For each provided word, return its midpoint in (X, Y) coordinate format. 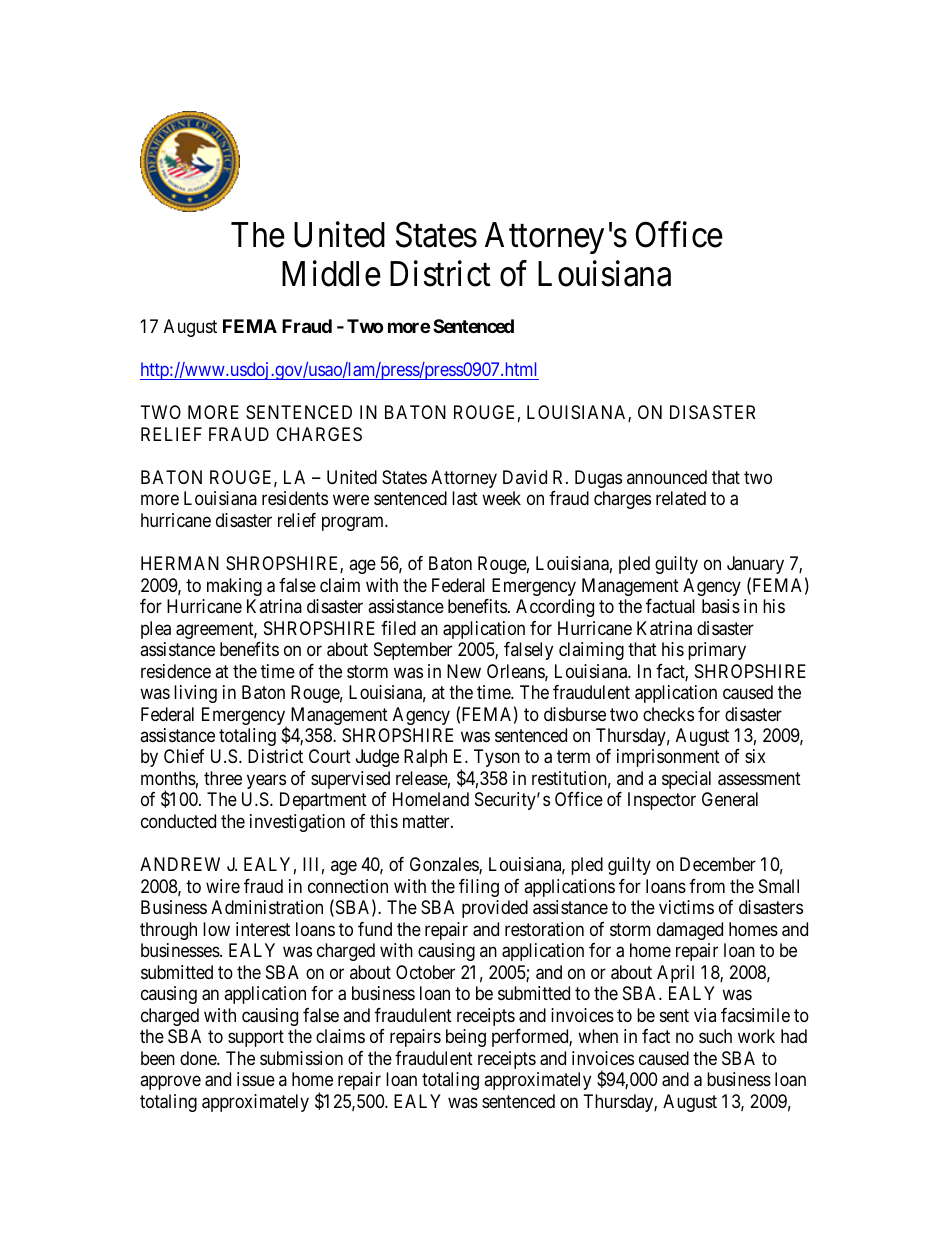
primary (717, 651)
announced (667, 477)
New (464, 671)
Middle (331, 274)
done (199, 1058)
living (195, 694)
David (525, 477)
